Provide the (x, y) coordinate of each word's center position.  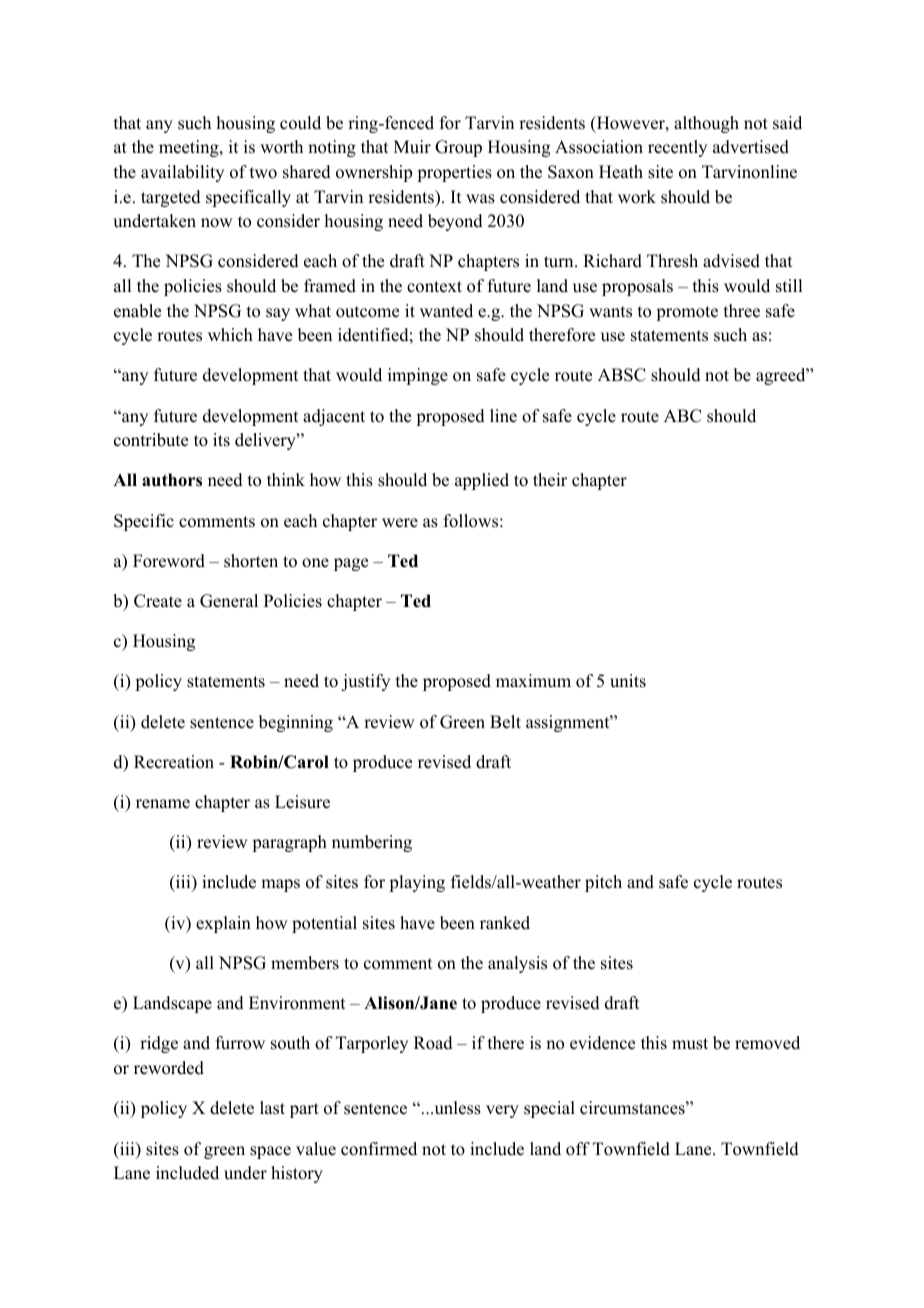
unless (456, 1108)
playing (417, 883)
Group (458, 148)
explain (223, 924)
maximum (533, 681)
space (270, 1152)
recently (677, 148)
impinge (418, 376)
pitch (603, 883)
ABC (682, 416)
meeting (190, 148)
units (628, 681)
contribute (151, 440)
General (229, 601)
